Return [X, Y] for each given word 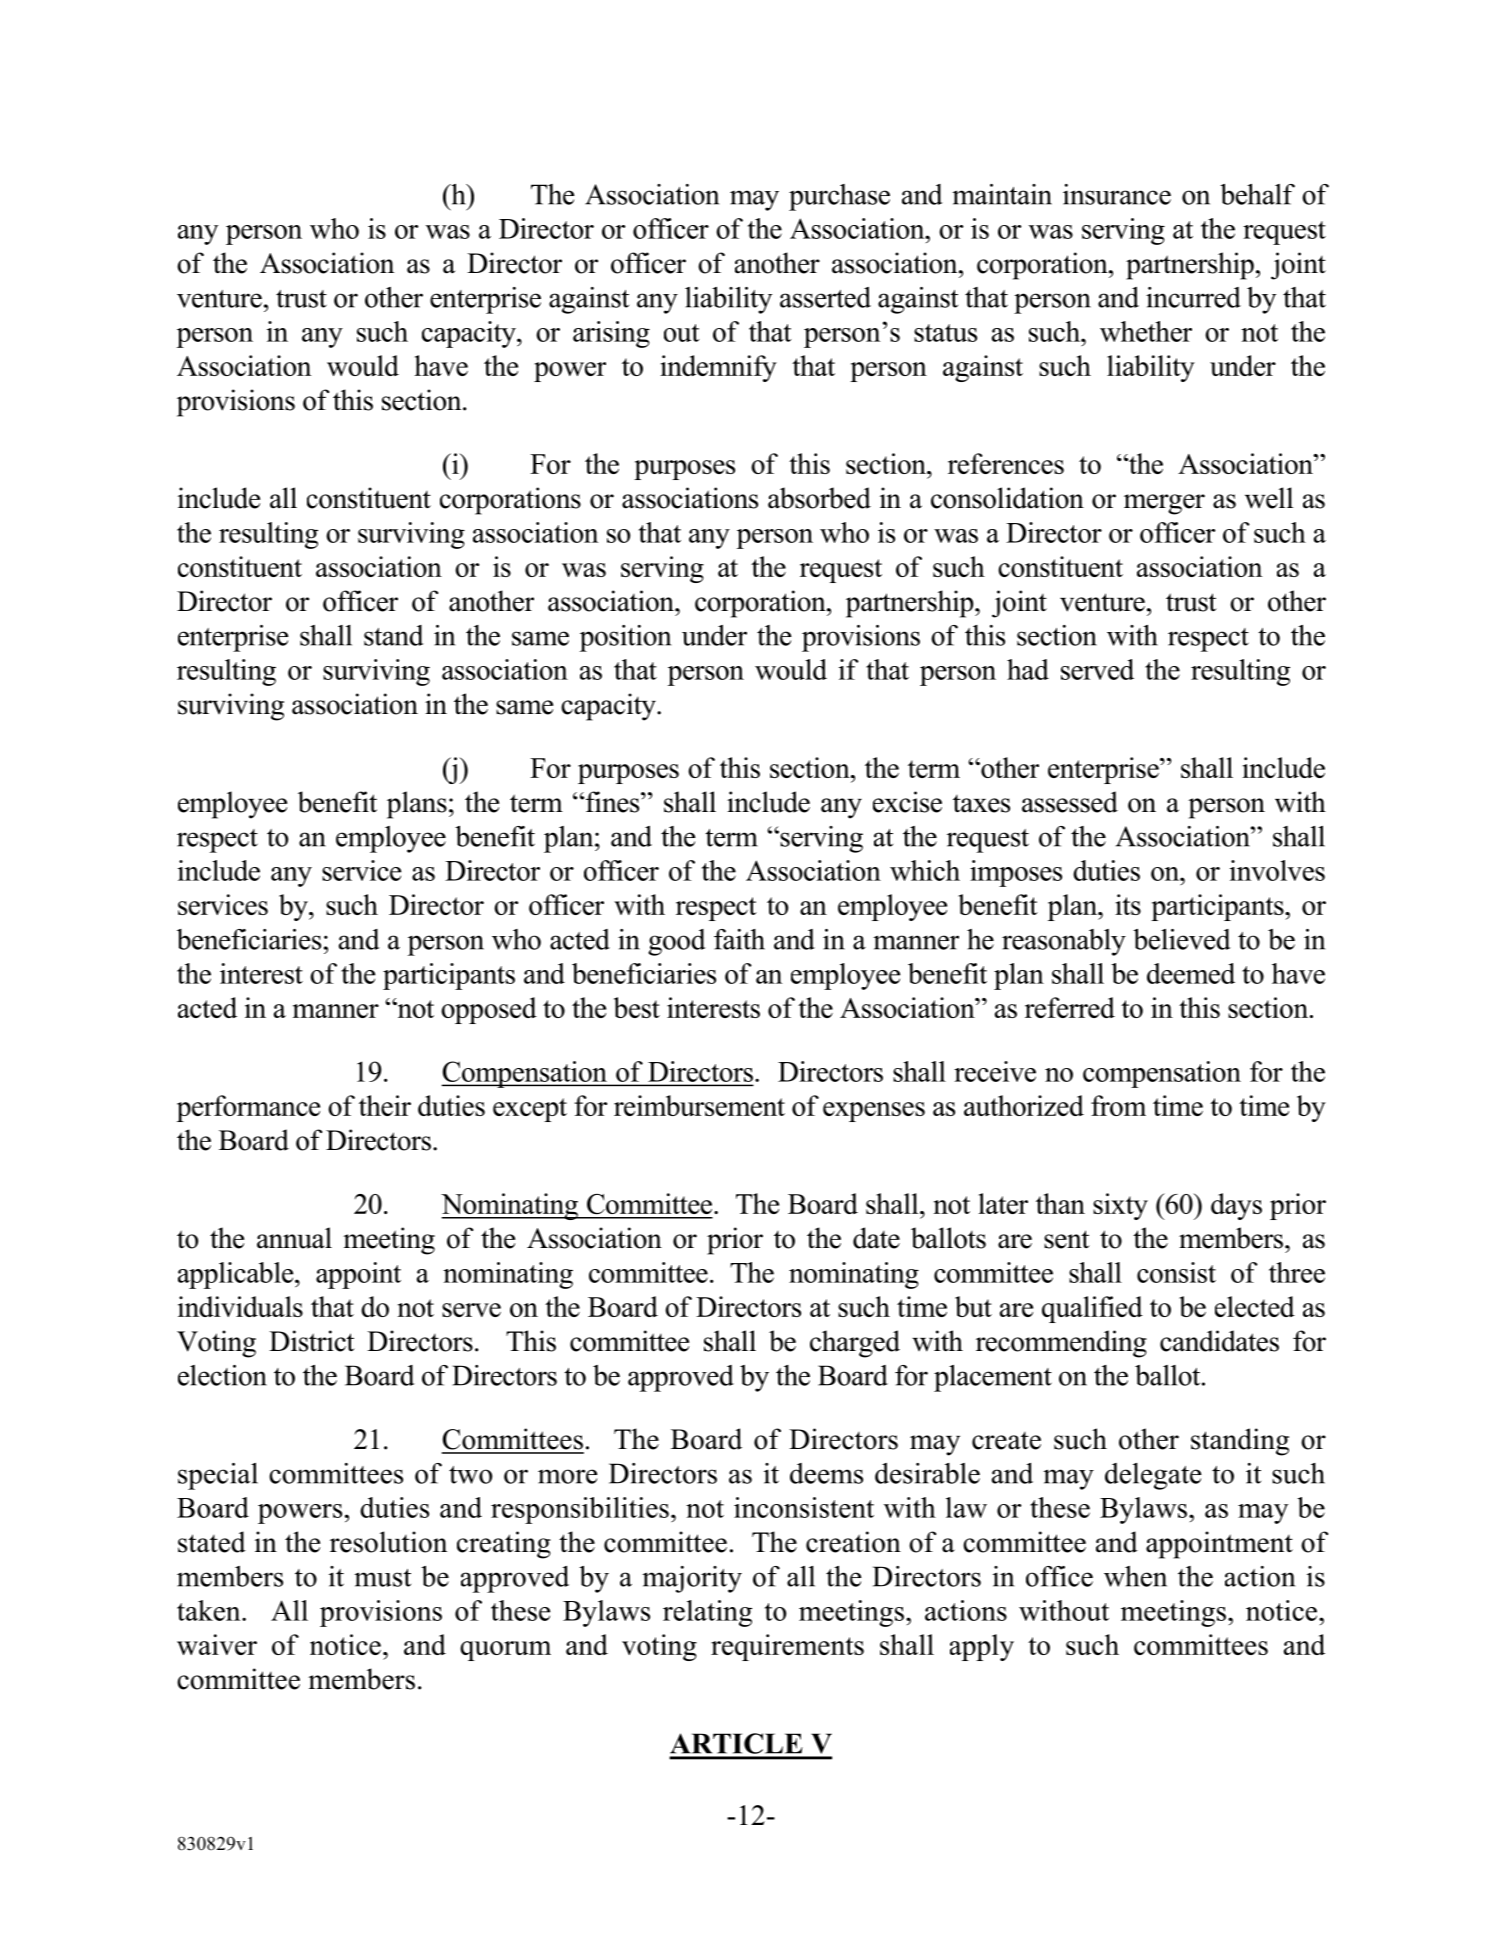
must [382, 1578]
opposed [489, 1010]
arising [611, 334]
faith [739, 939]
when [1135, 1576]
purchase [839, 197]
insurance [1117, 194]
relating [707, 1613]
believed [1182, 939]
